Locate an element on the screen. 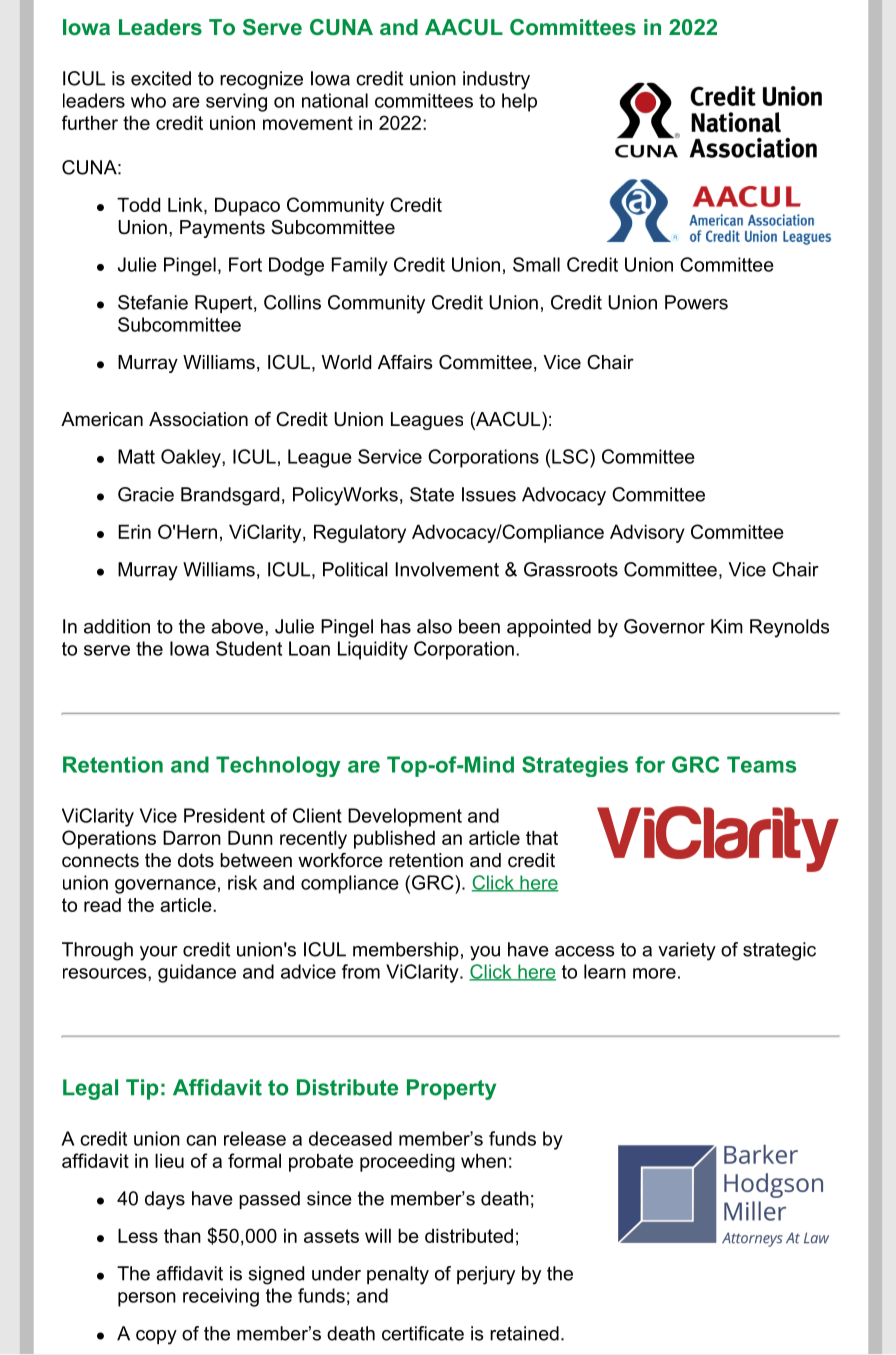 The width and height of the screenshot is (896, 1355). perjury is located at coordinates (486, 1275).
